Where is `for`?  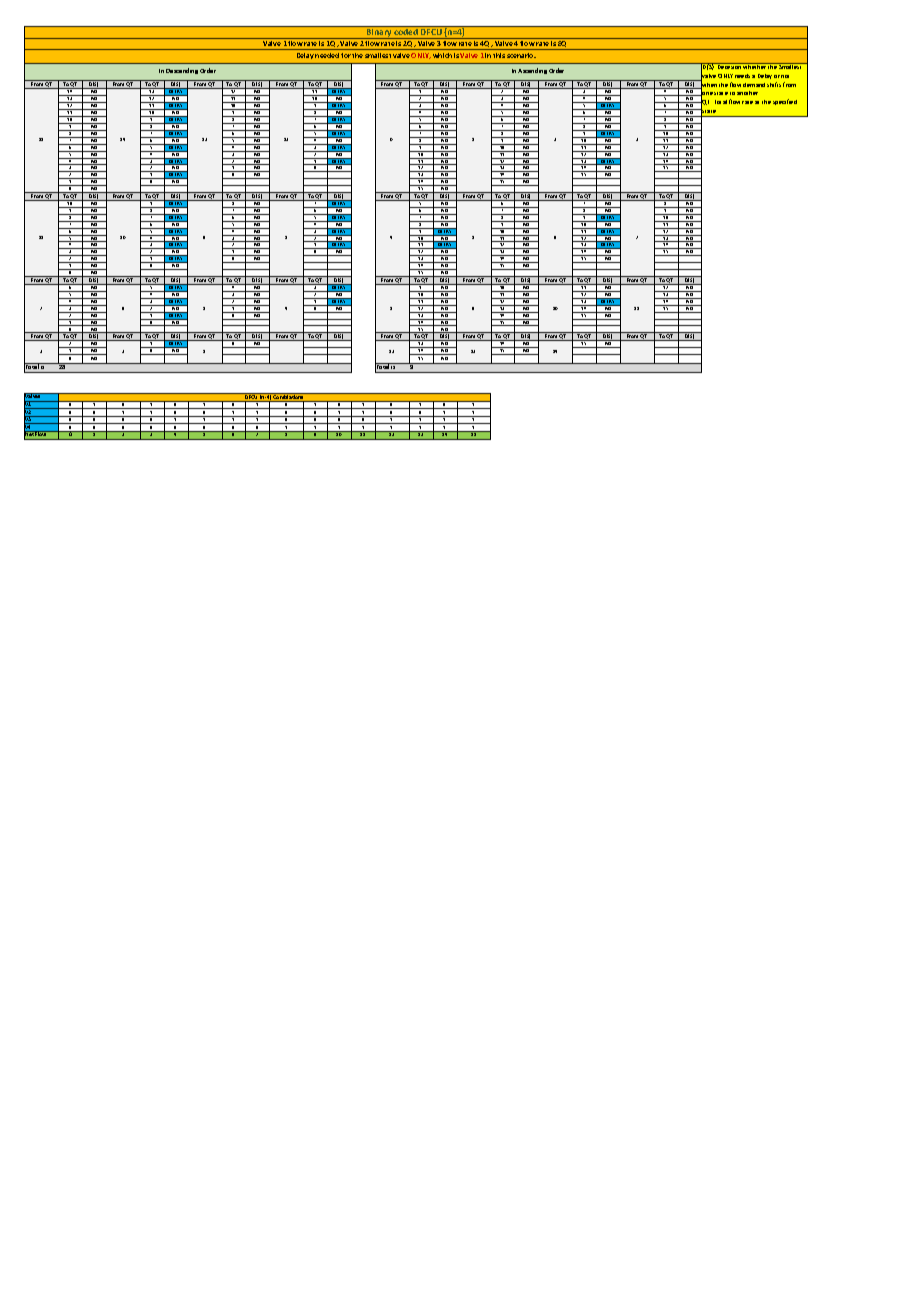 for is located at coordinates (346, 55).
